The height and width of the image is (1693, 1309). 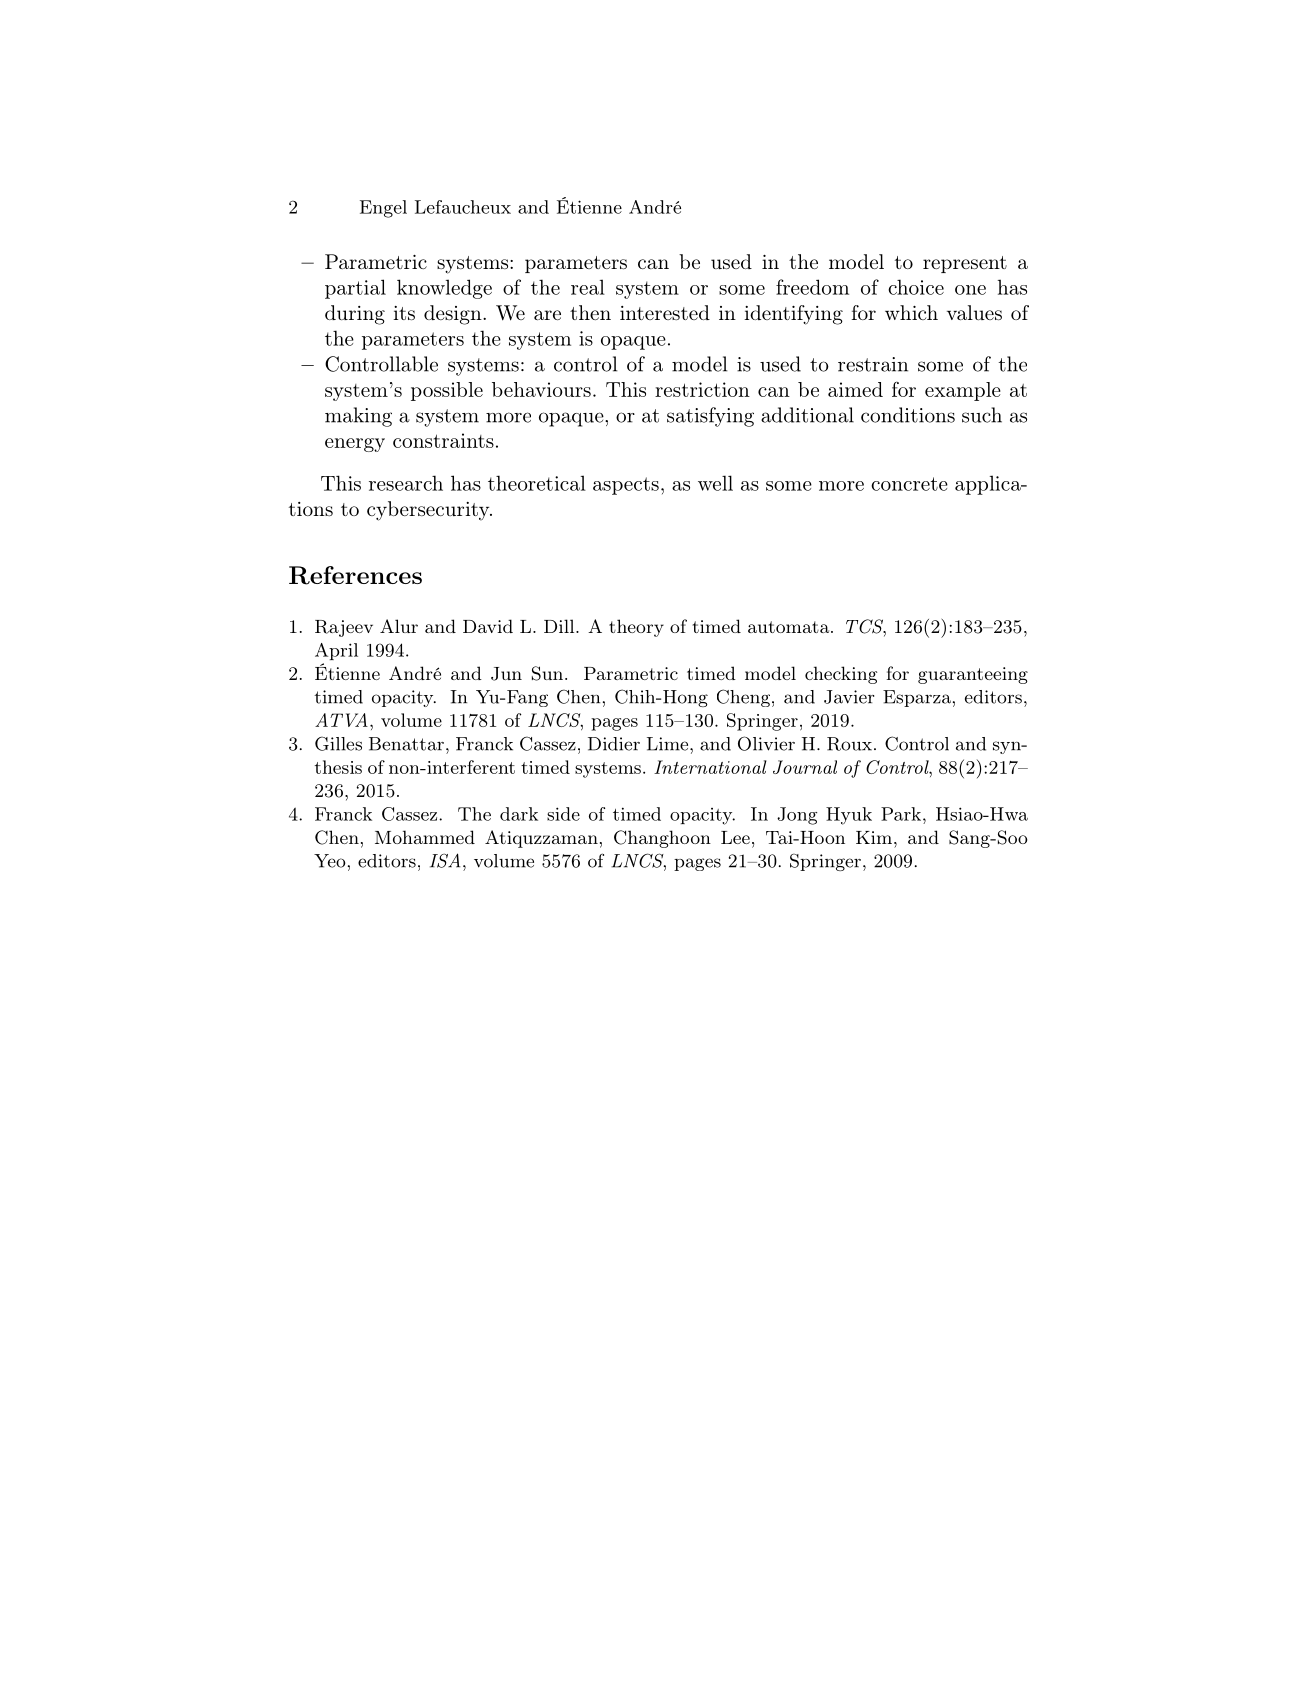 I want to click on Lee, so click(x=735, y=837).
